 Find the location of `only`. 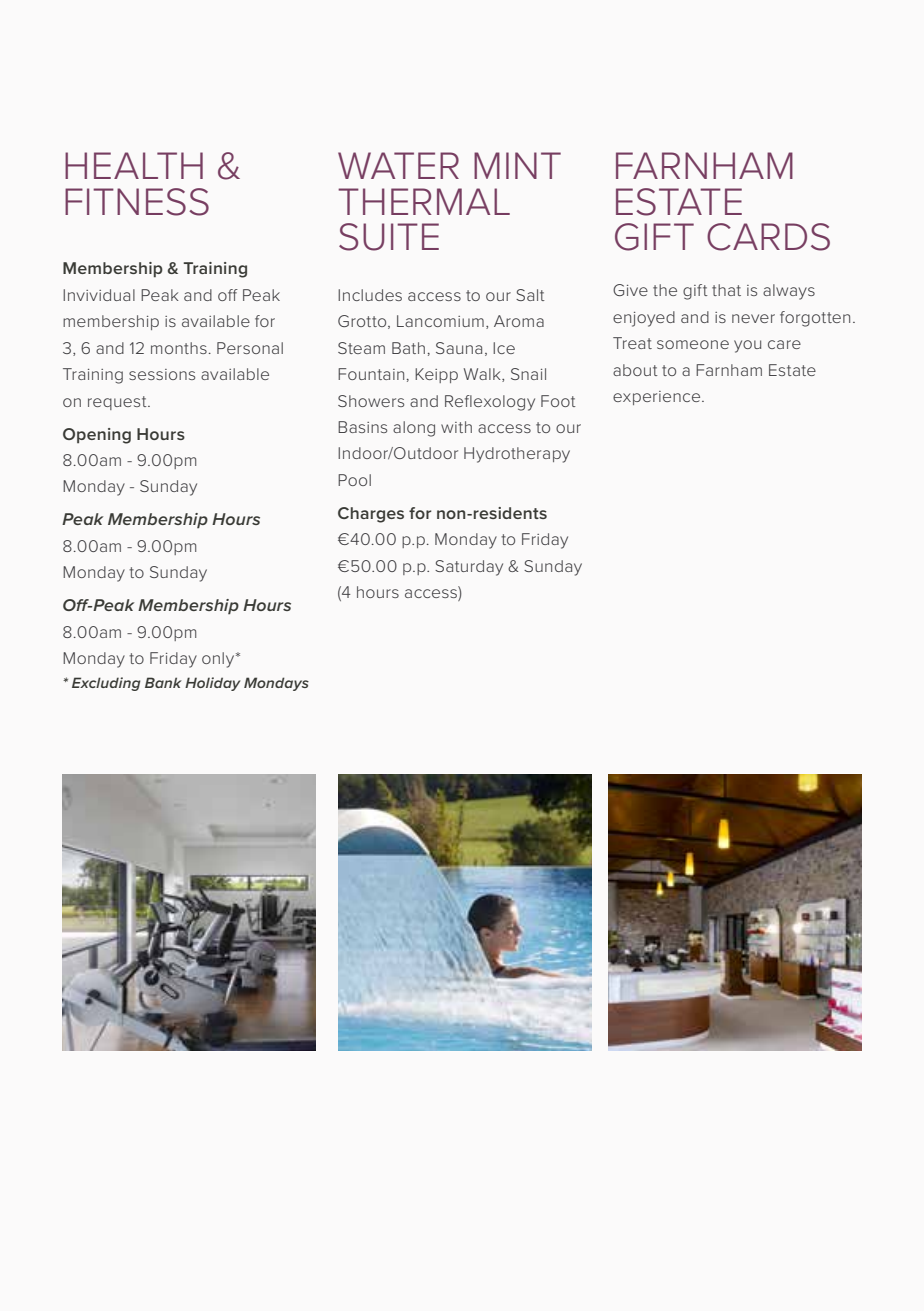

only is located at coordinates (219, 660).
